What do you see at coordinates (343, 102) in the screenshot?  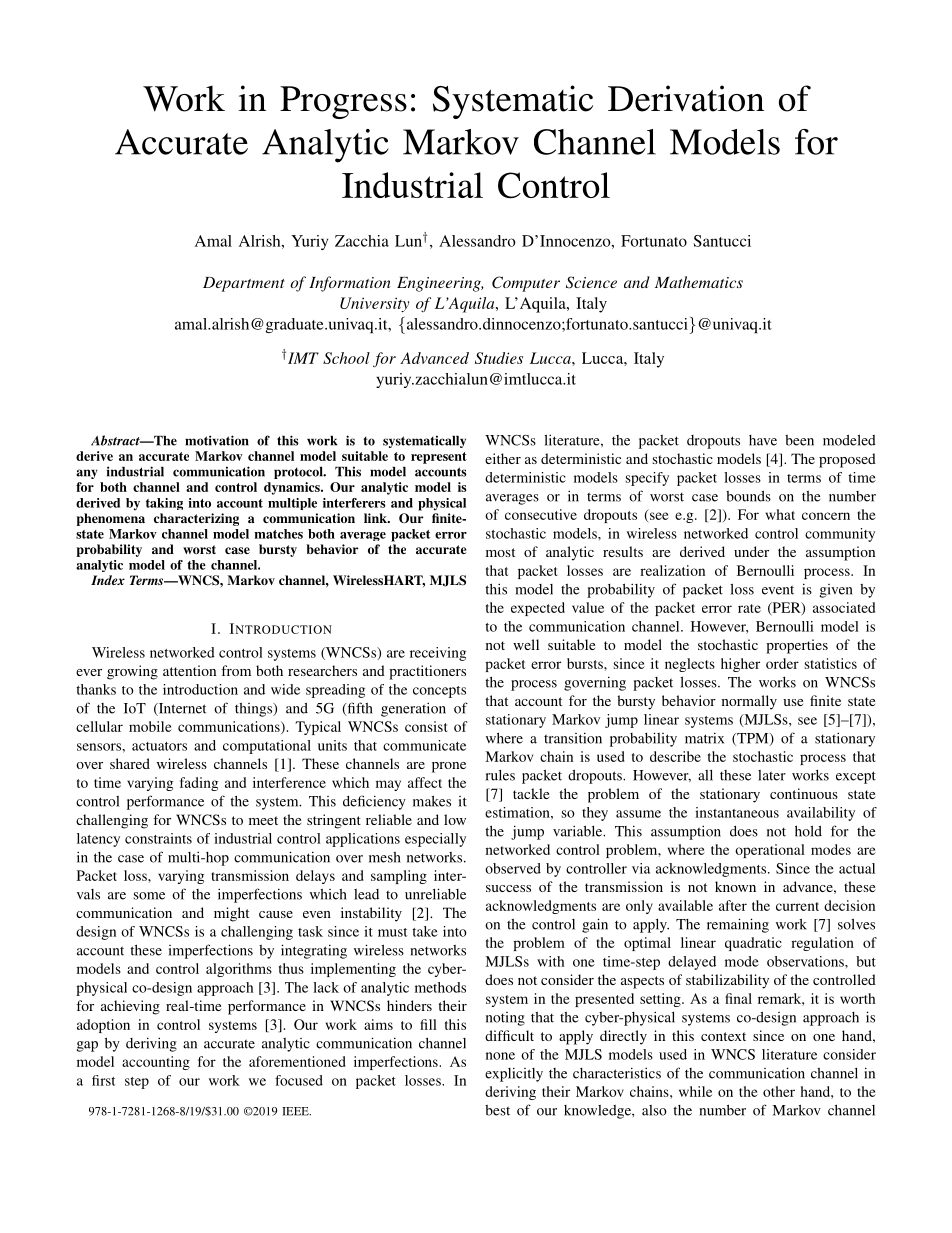 I see `Progress` at bounding box center [343, 102].
